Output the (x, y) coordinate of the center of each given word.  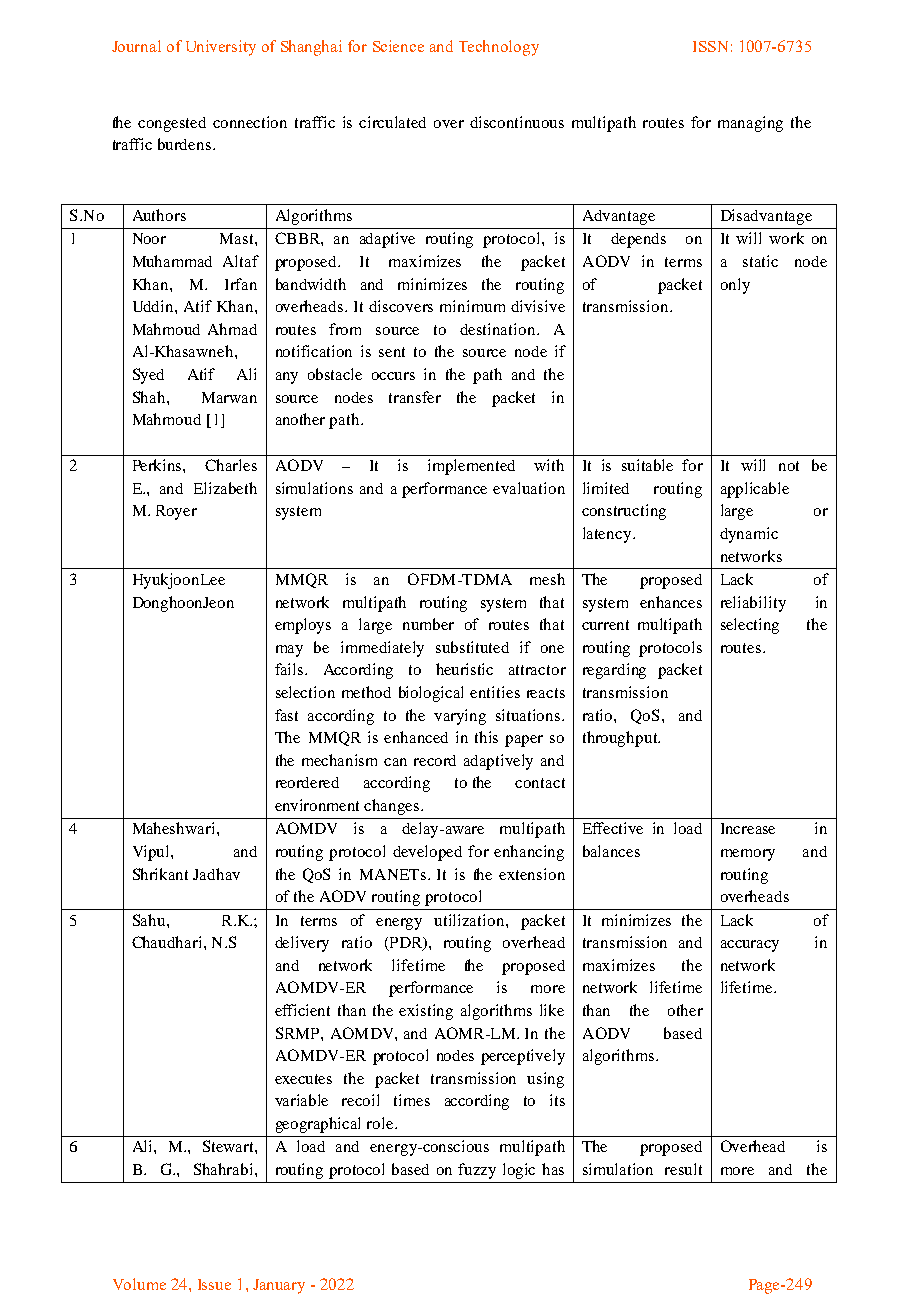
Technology (499, 48)
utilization (470, 920)
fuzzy (477, 1171)
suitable (647, 465)
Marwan (229, 397)
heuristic (464, 669)
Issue (214, 1284)
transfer (415, 397)
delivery (302, 944)
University (221, 48)
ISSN (710, 46)
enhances (671, 602)
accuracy (750, 946)
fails (290, 669)
